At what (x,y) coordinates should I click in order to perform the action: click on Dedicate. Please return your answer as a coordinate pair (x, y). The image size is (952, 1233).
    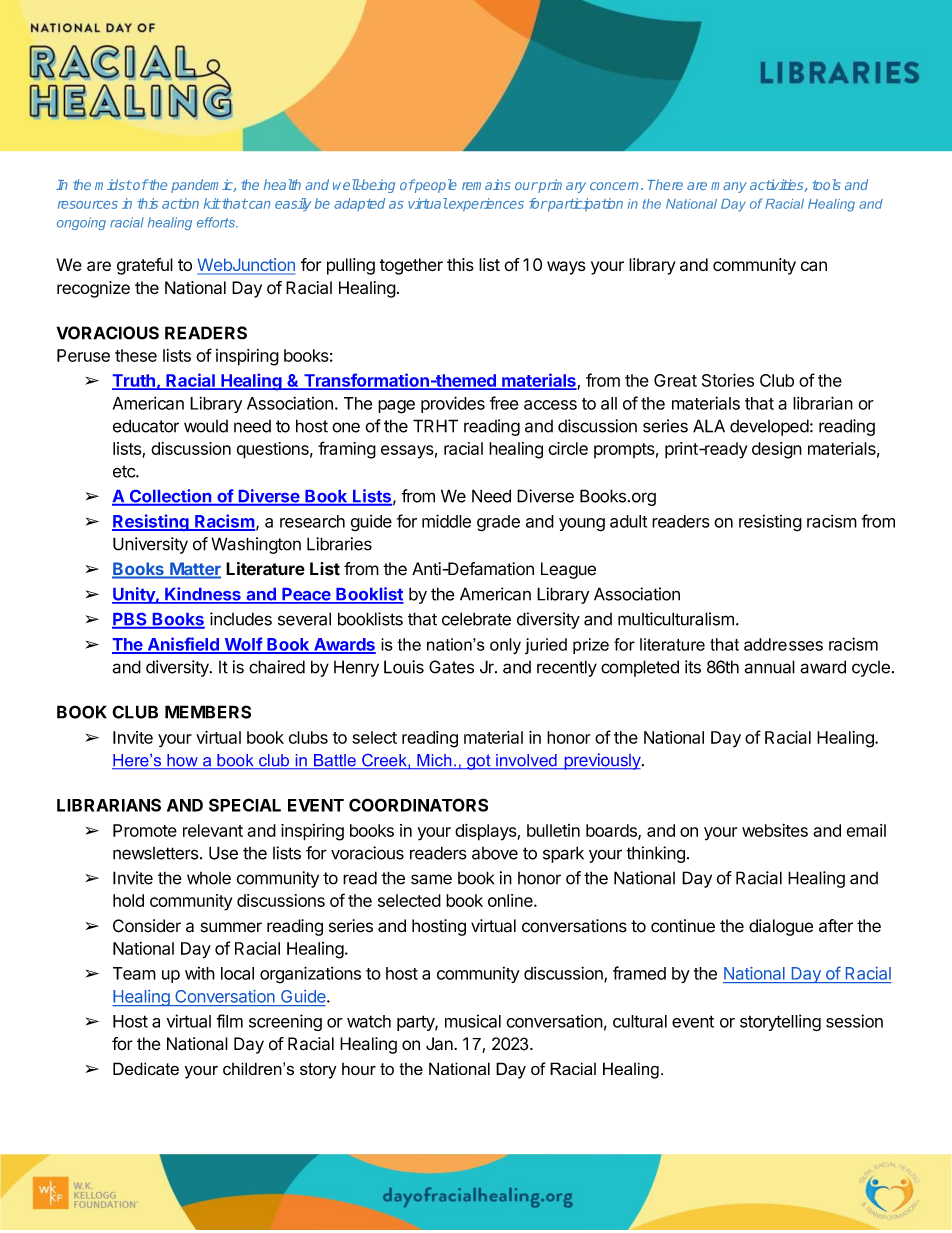
    Looking at the image, I should click on (146, 1068).
